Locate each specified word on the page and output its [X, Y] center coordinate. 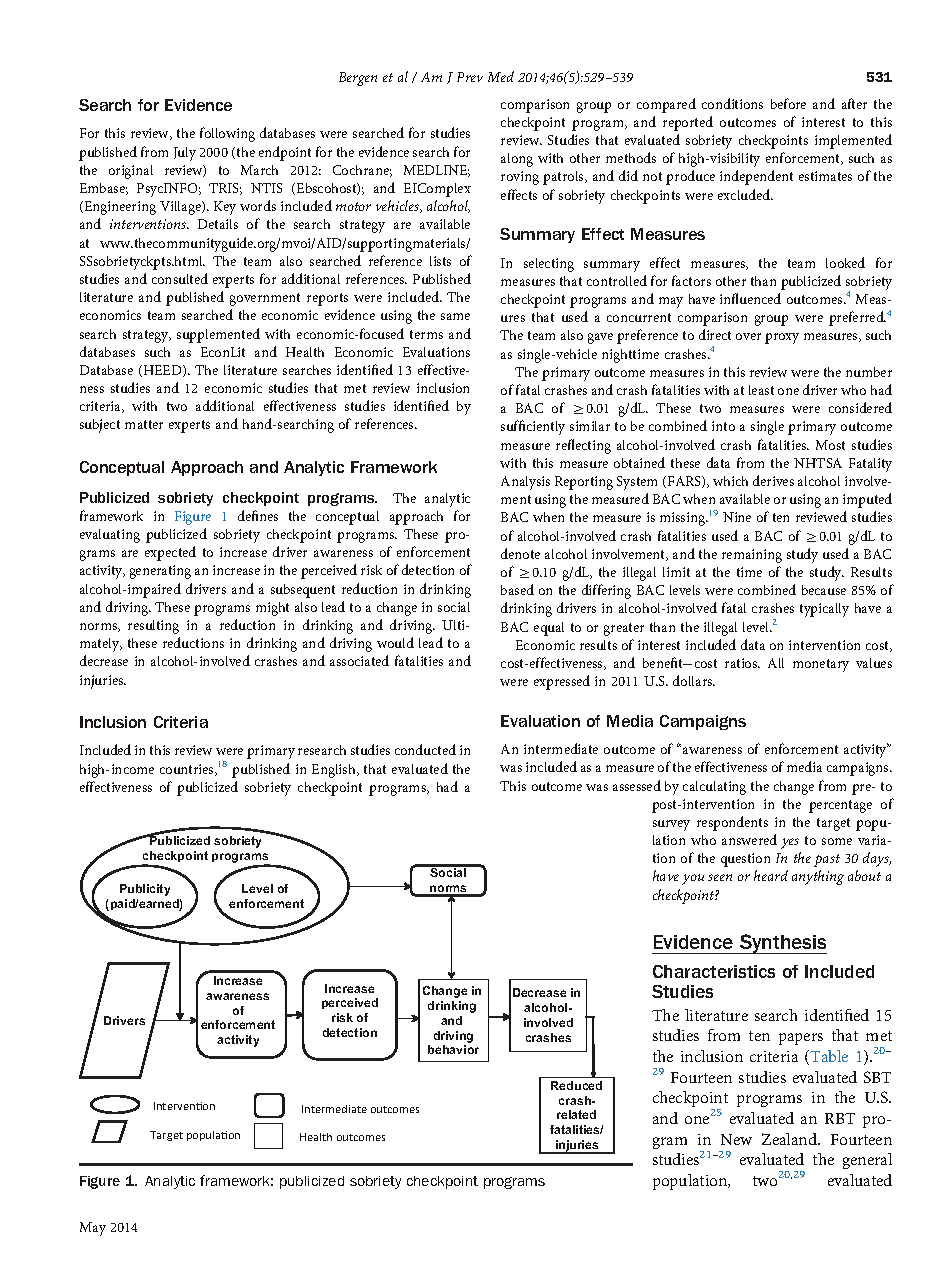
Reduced [576, 1085]
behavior [453, 1049]
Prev [470, 77]
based [517, 589]
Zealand [791, 1139]
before [788, 103]
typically [824, 610]
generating [160, 572]
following [227, 134]
